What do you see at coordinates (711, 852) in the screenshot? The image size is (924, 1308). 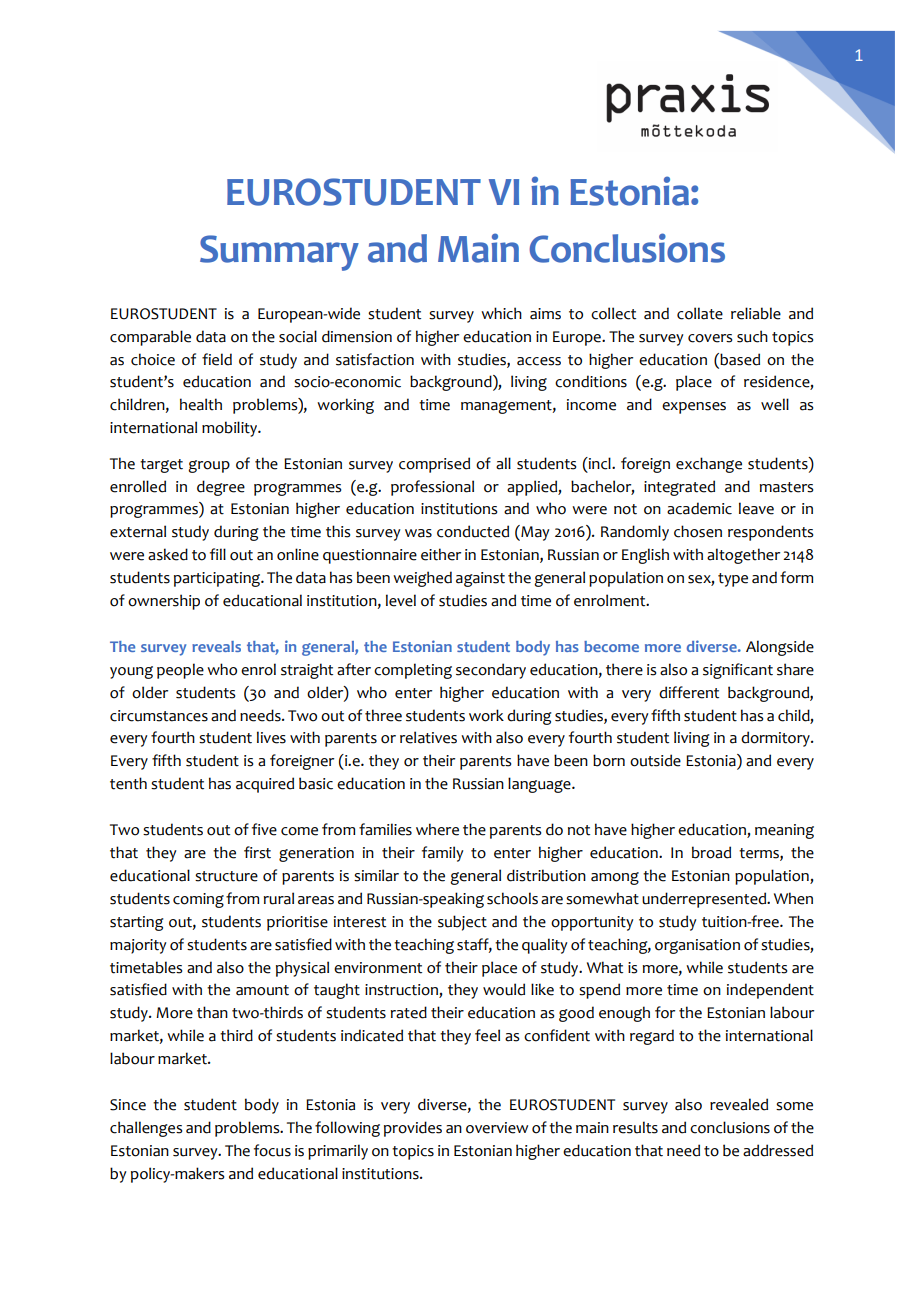 I see `broad` at bounding box center [711, 852].
